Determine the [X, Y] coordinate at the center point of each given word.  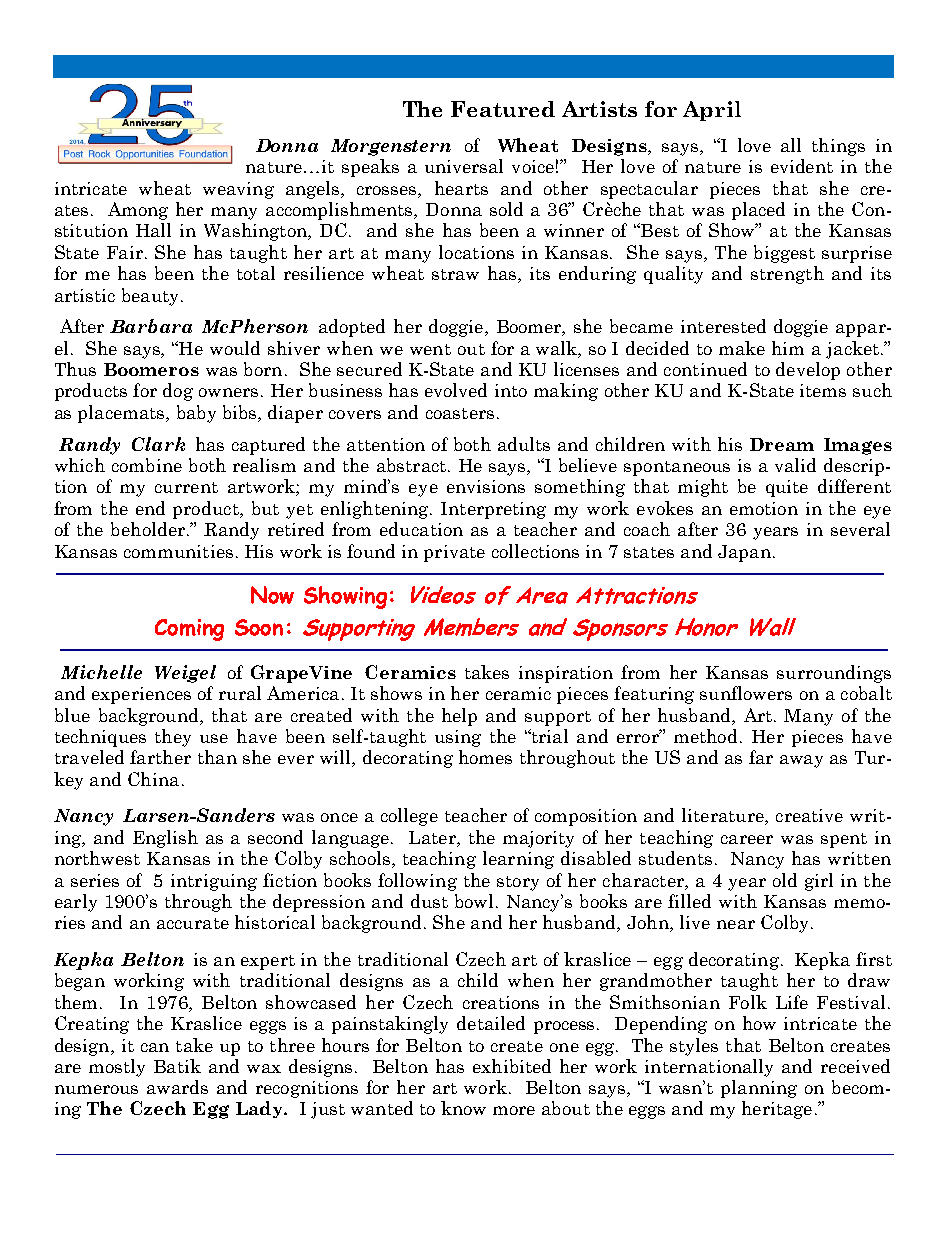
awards [177, 1087]
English [165, 839]
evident [802, 166]
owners [228, 392]
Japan [744, 553]
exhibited [512, 1066]
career [747, 839]
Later [433, 837]
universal [464, 166]
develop [808, 371]
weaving [238, 190]
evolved [456, 390]
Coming [189, 630]
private [454, 553]
